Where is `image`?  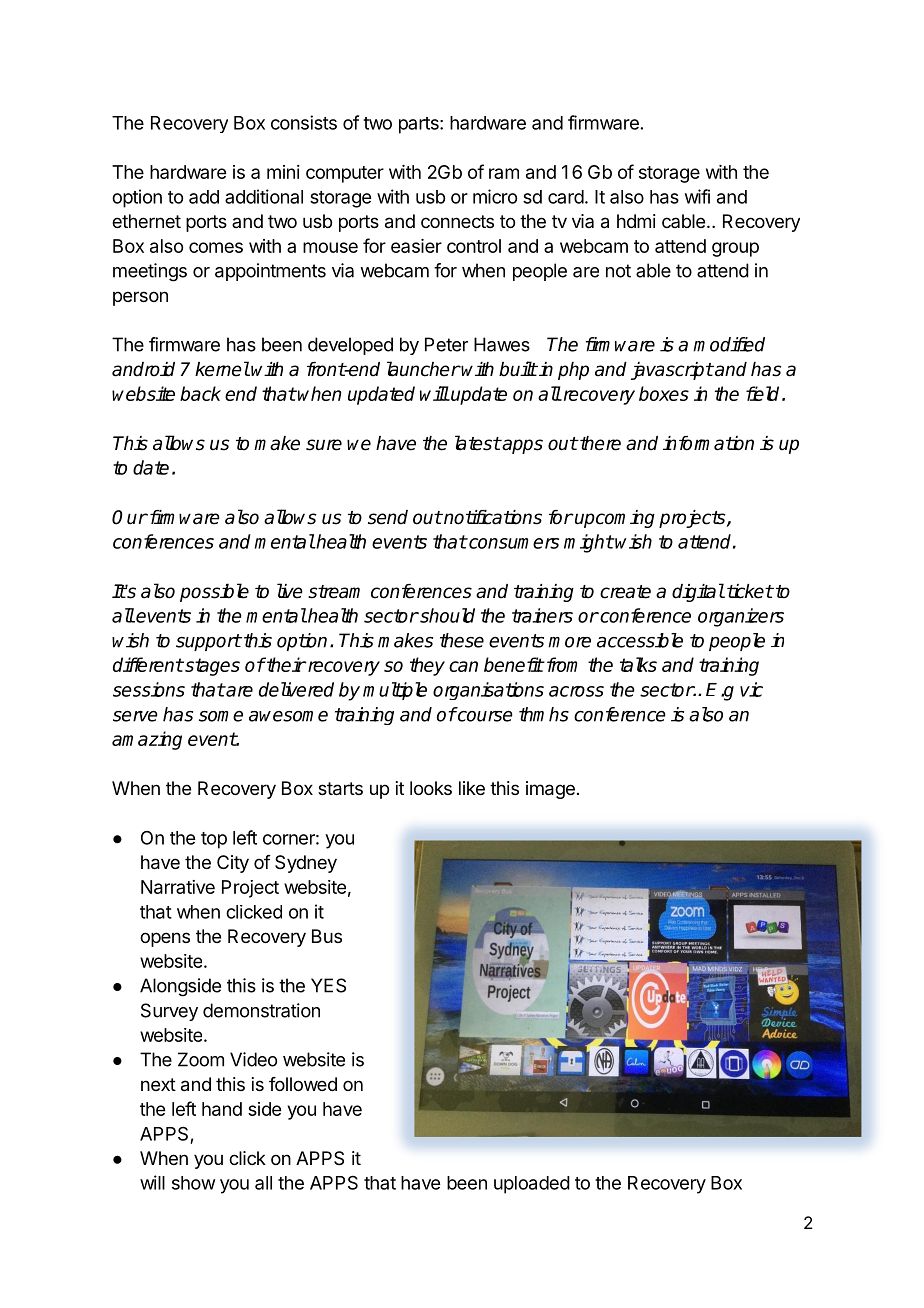
image is located at coordinates (550, 790).
